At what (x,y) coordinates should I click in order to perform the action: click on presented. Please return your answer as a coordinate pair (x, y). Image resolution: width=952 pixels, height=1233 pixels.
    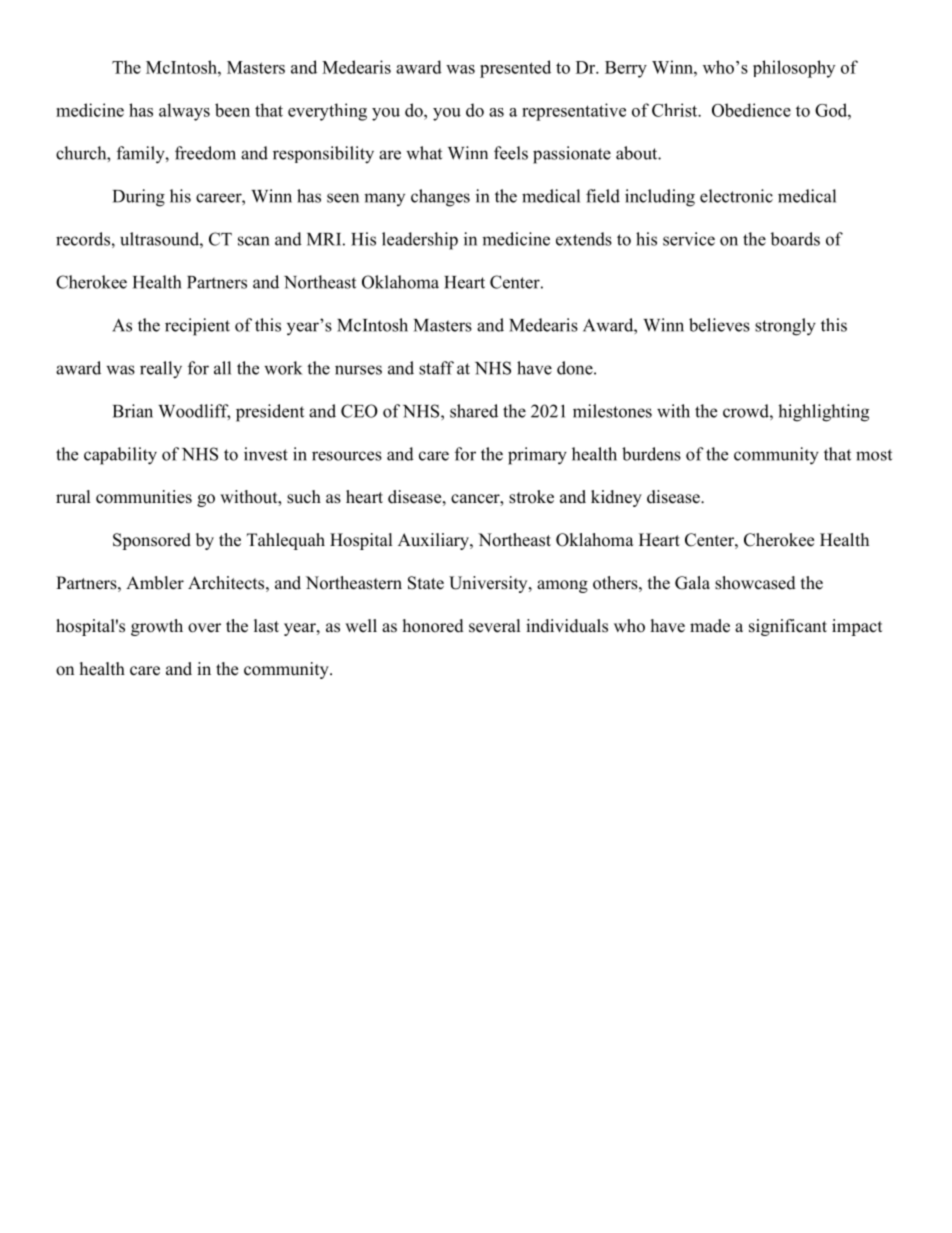
    Looking at the image, I should click on (515, 69).
